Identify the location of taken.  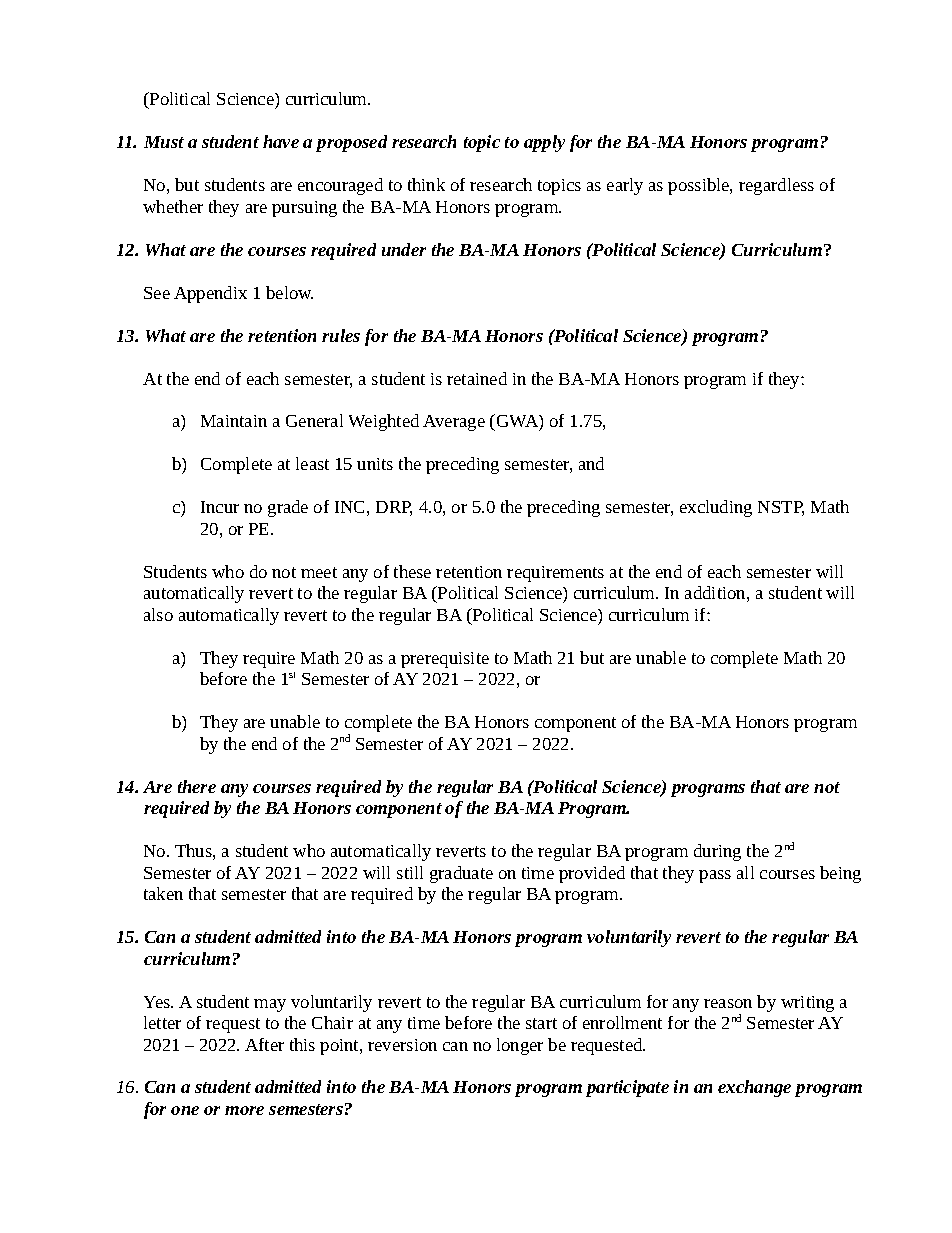
(163, 893).
